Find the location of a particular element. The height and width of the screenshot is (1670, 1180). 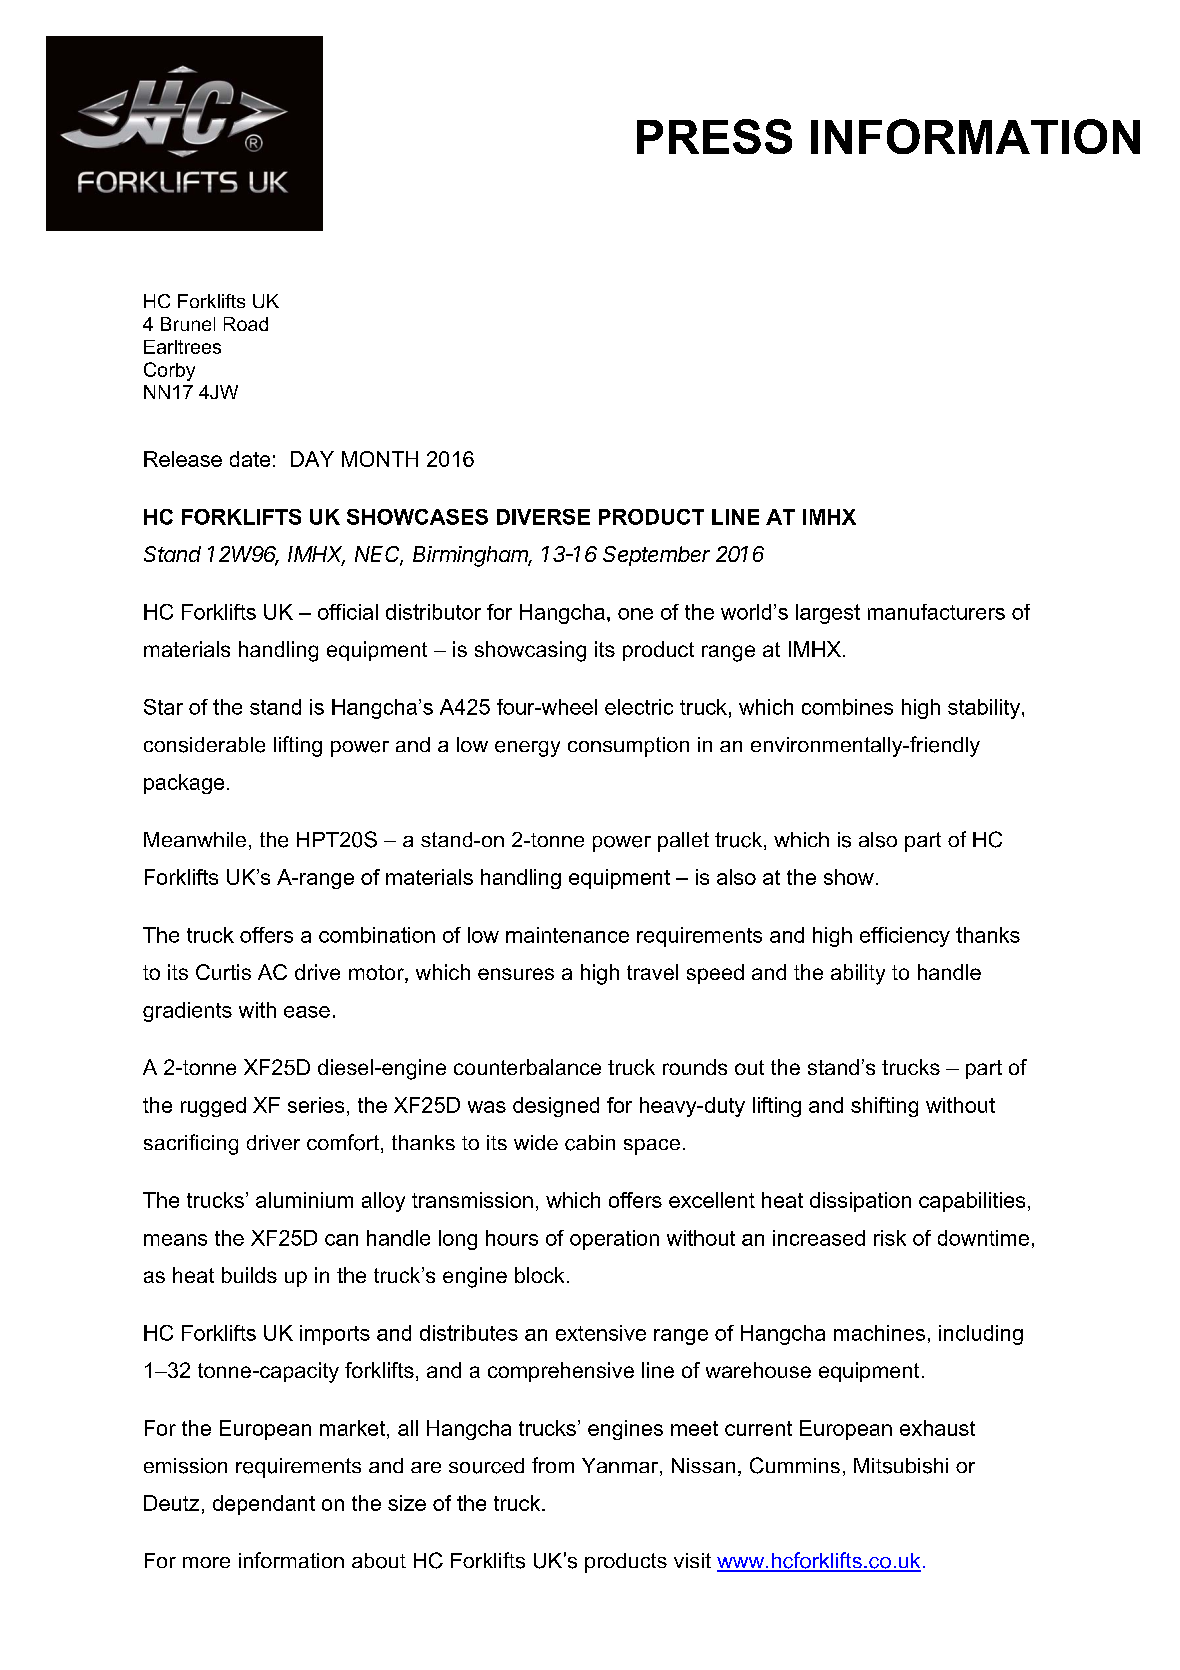

combines is located at coordinates (847, 707).
